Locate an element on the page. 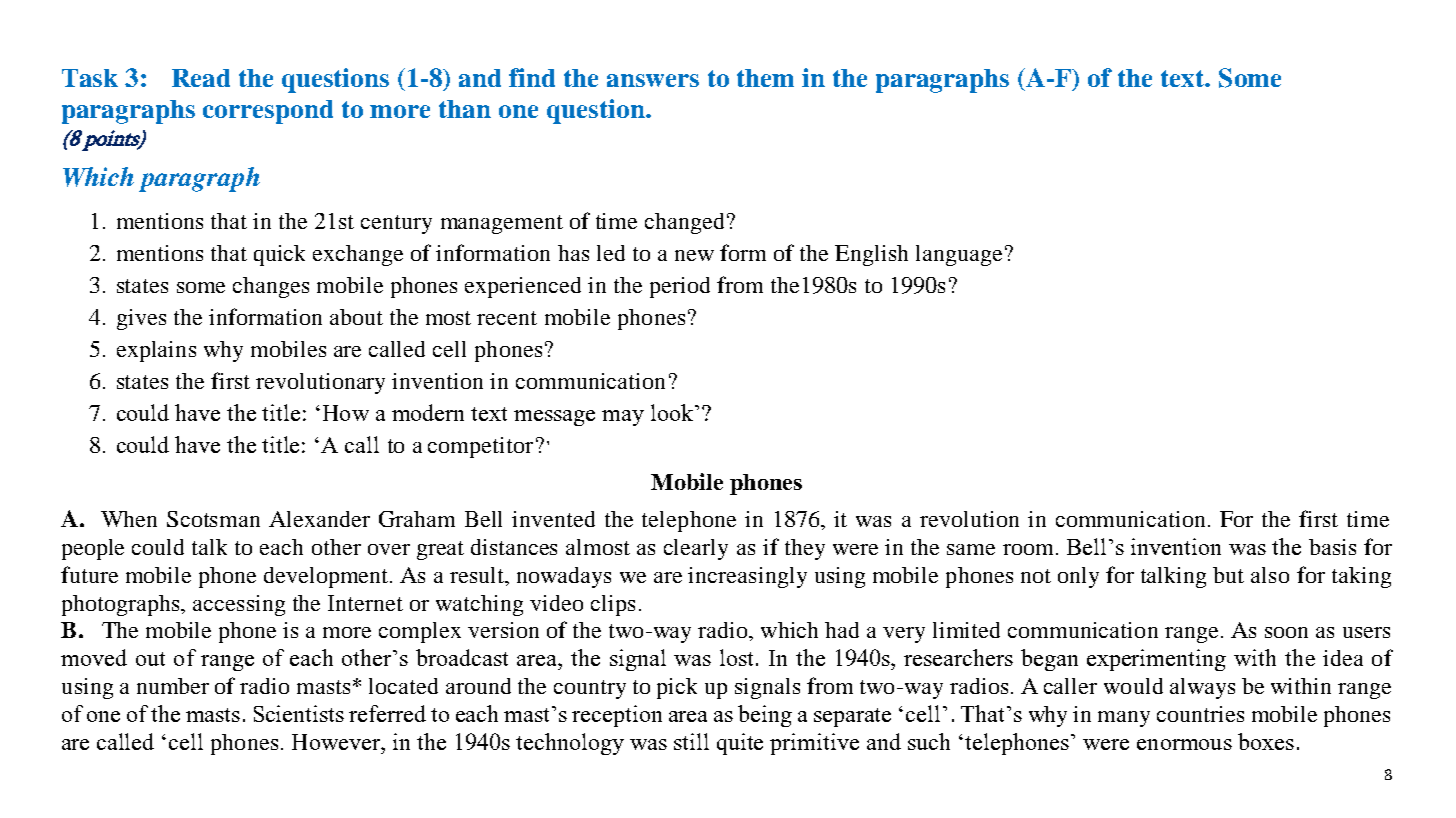 The width and height of the image is (1456, 818). explains is located at coordinates (156, 351).
